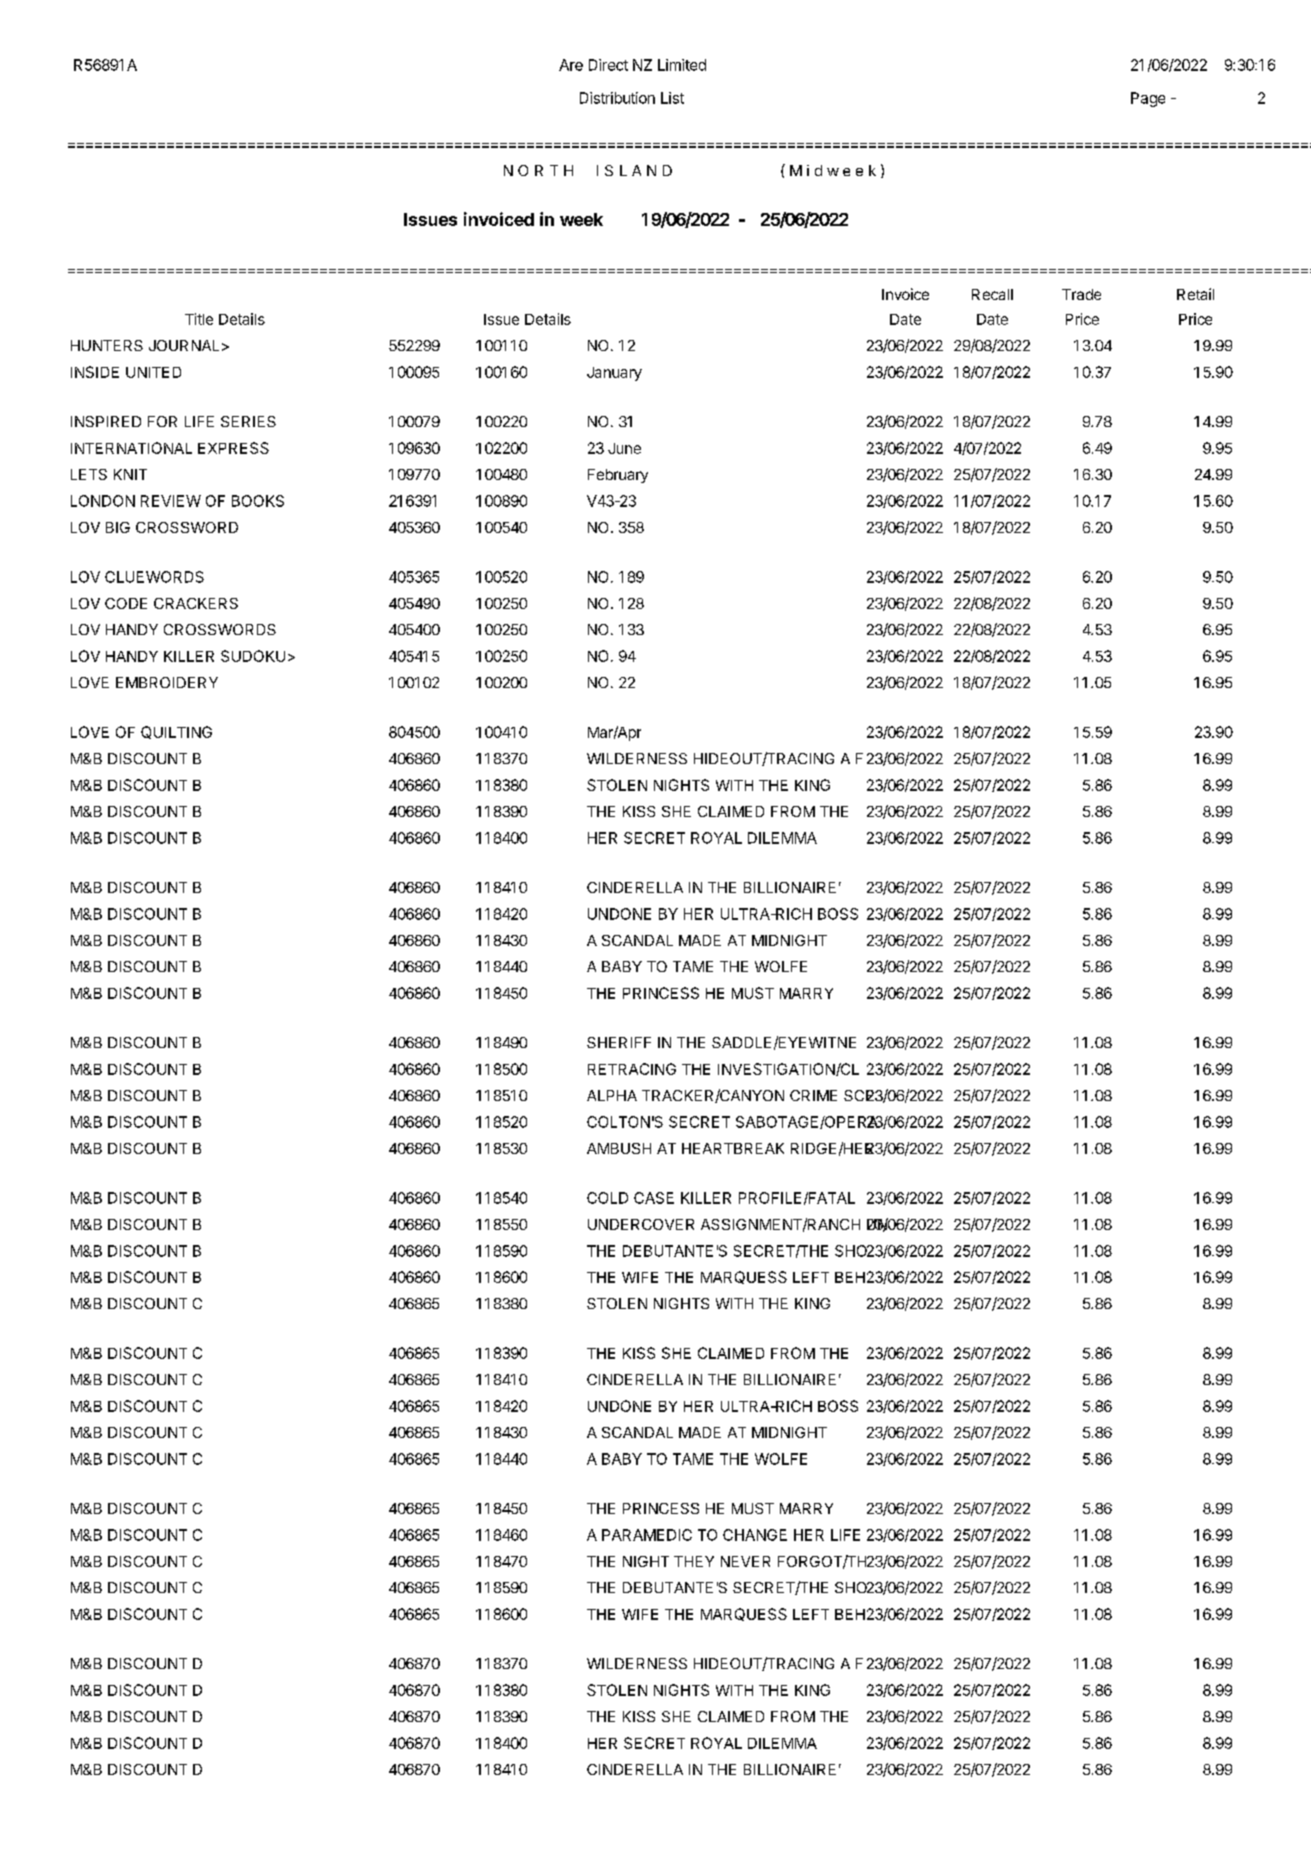  I want to click on Trade, so click(1081, 294).
